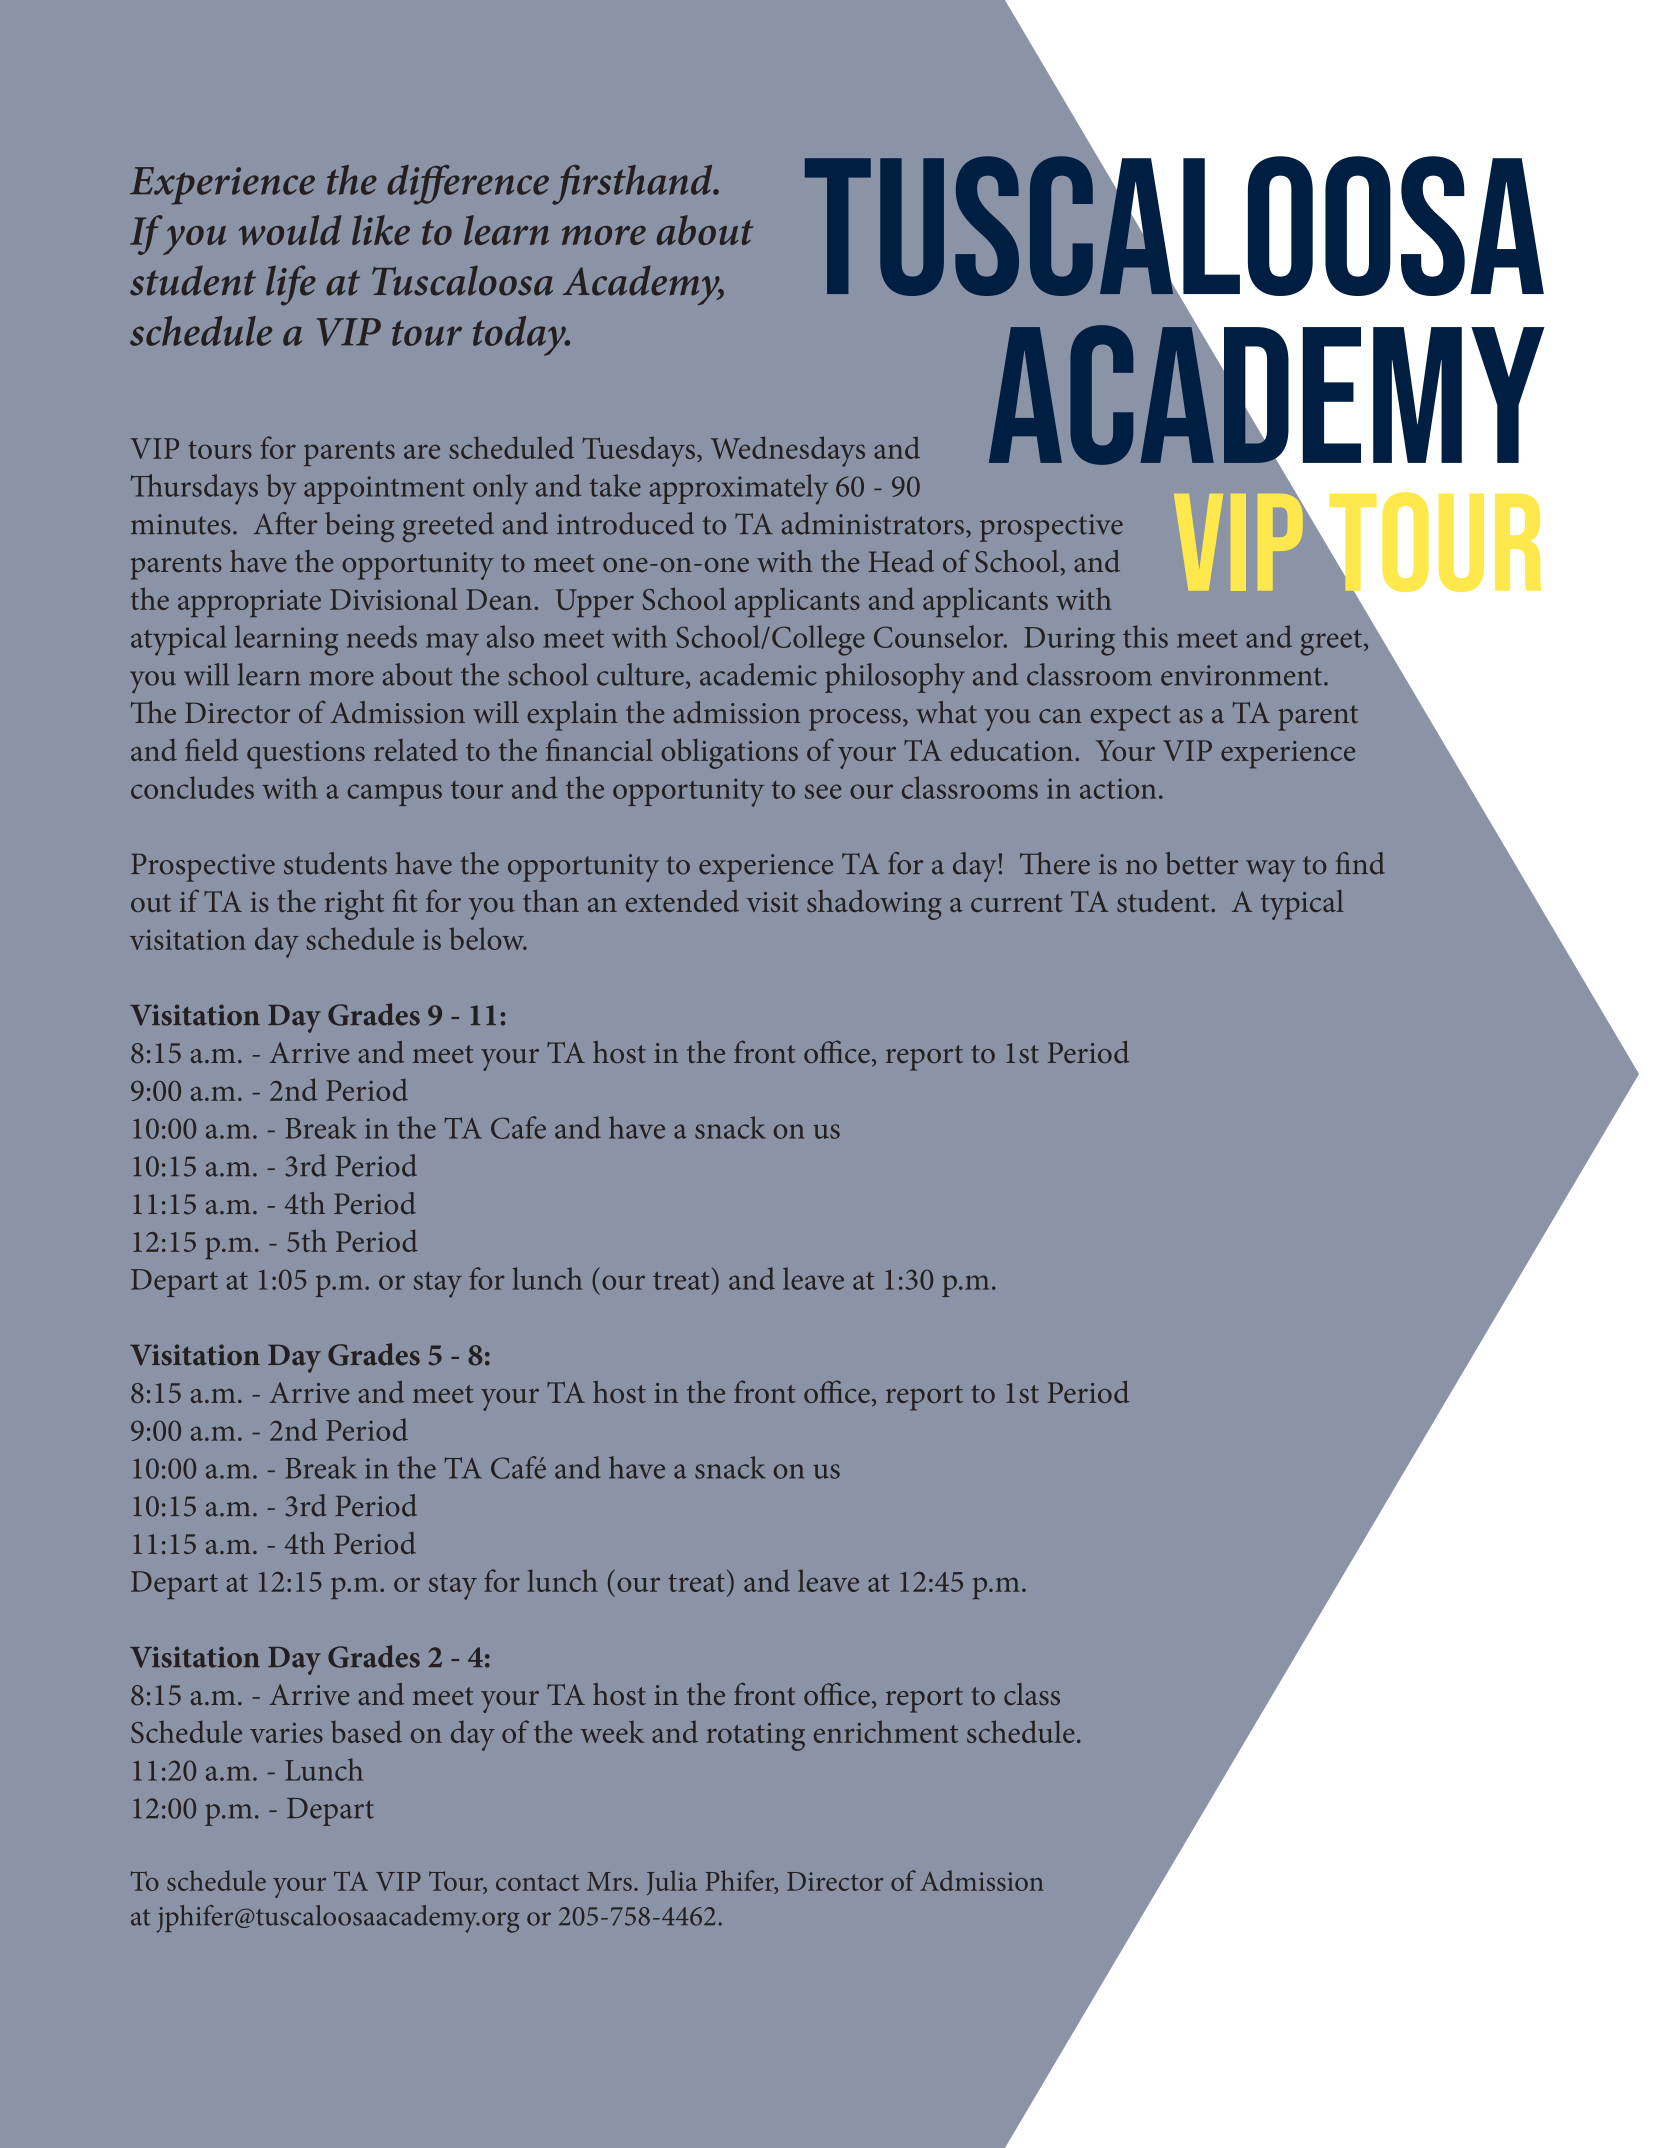 This image has width=1676, height=2148. I want to click on right, so click(354, 905).
